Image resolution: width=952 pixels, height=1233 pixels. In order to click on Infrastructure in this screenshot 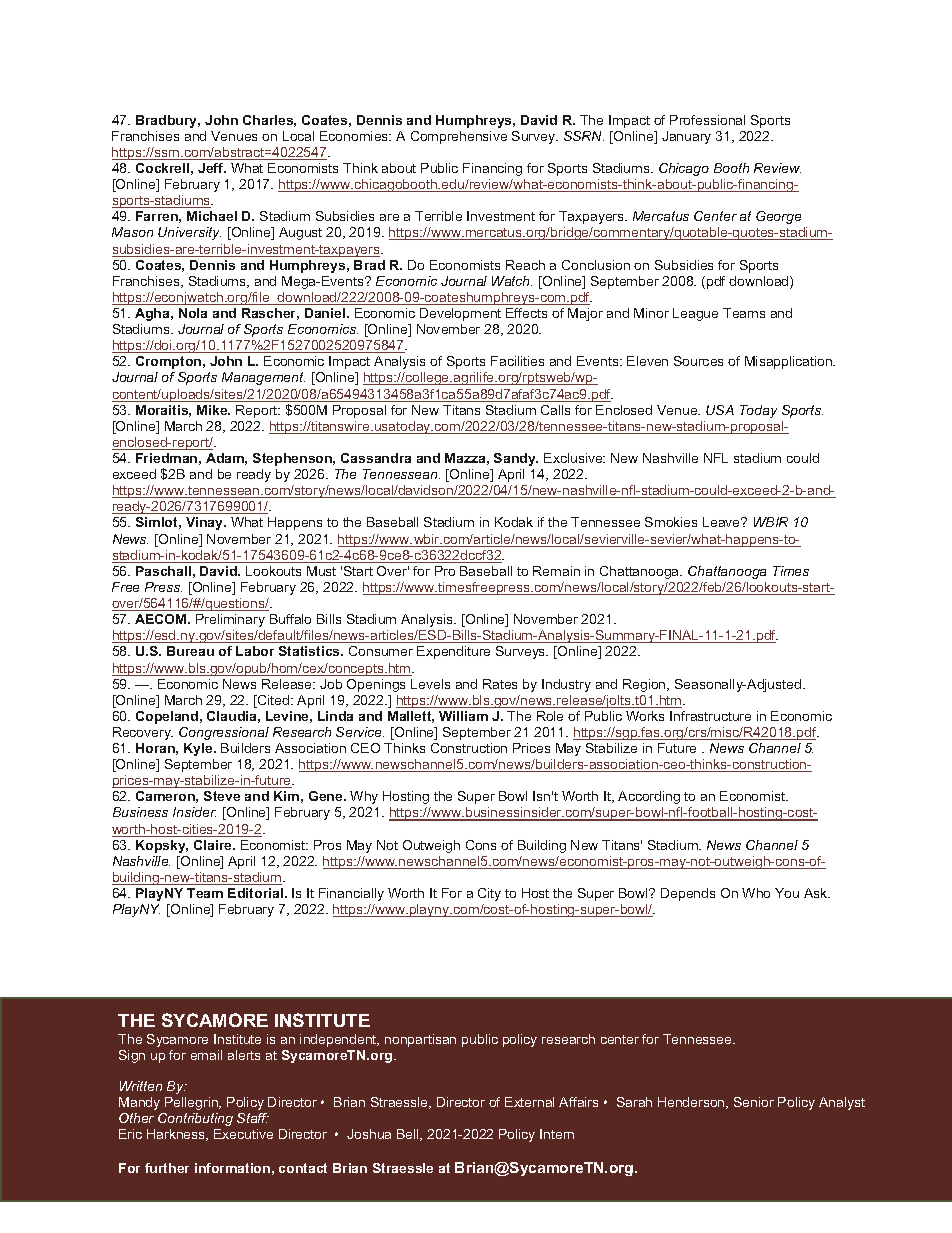, I will do `click(710, 716)`.
